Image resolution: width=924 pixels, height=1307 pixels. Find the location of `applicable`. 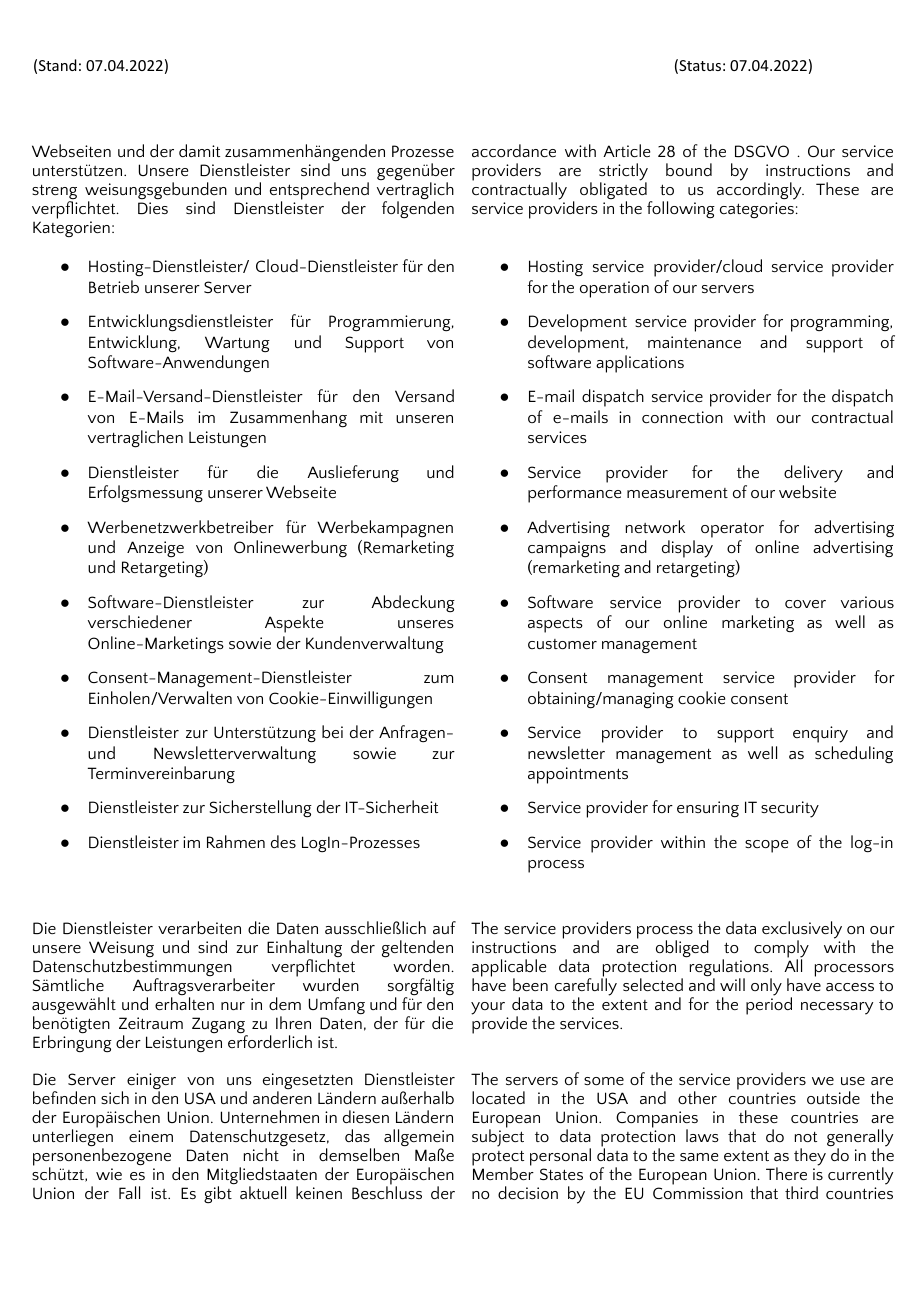

applicable is located at coordinates (509, 969).
